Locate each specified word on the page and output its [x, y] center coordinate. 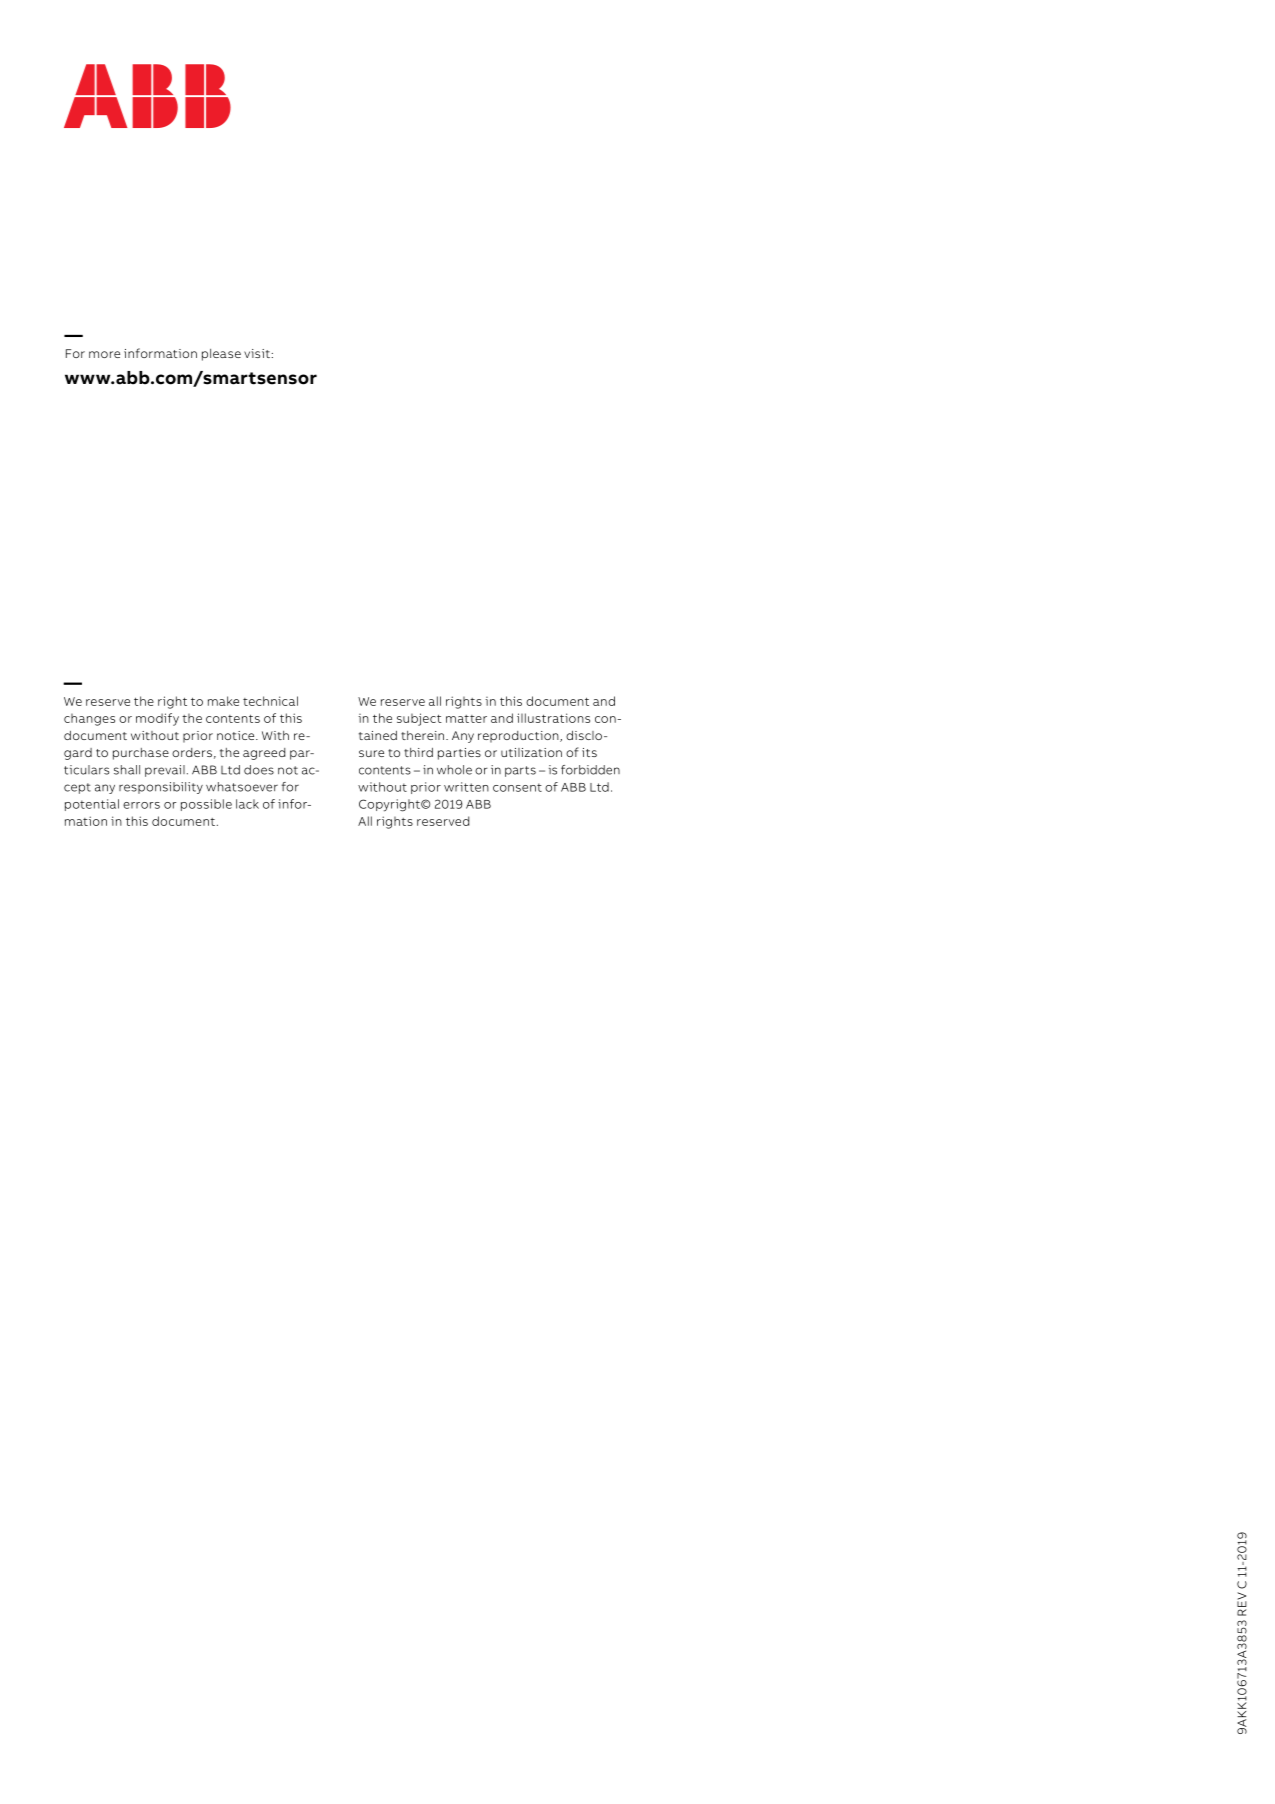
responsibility [161, 788]
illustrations [553, 718]
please [221, 355]
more [104, 354]
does [259, 770]
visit [257, 353]
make [223, 701]
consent [517, 787]
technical [270, 701]
